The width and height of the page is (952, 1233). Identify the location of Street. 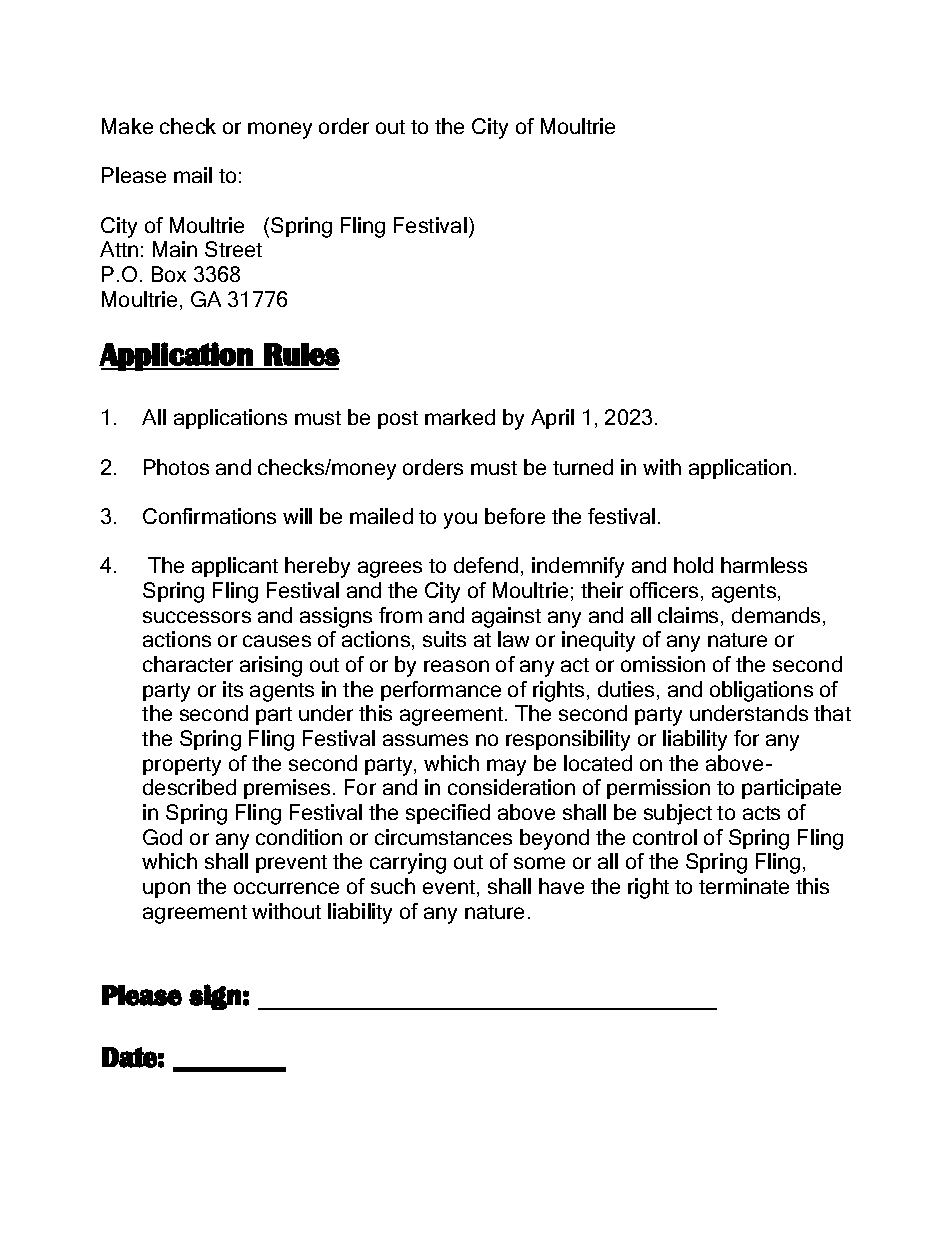
(233, 249).
